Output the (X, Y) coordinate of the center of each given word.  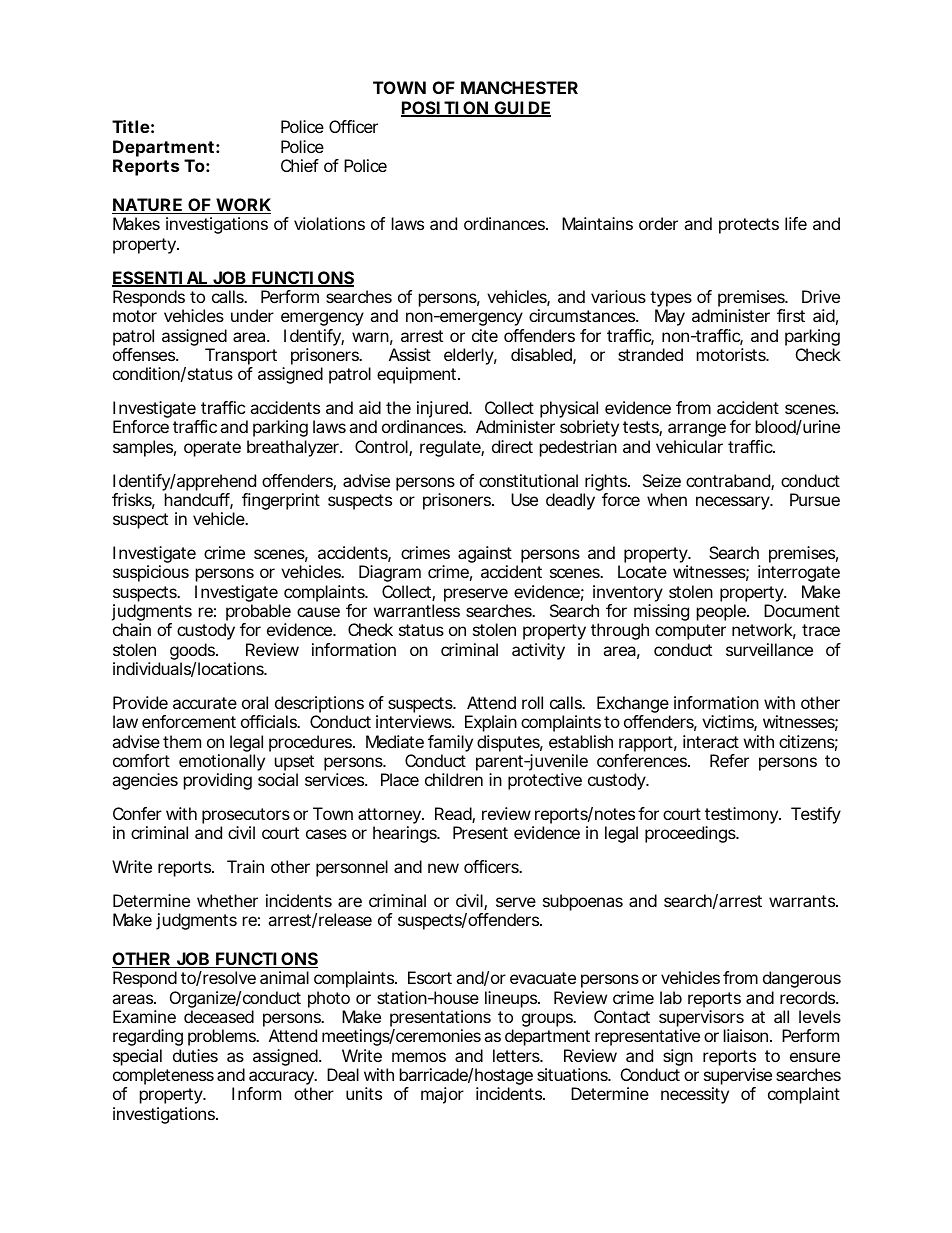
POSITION (445, 109)
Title (131, 126)
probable (257, 614)
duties (195, 1055)
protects (749, 226)
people (722, 612)
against (485, 556)
